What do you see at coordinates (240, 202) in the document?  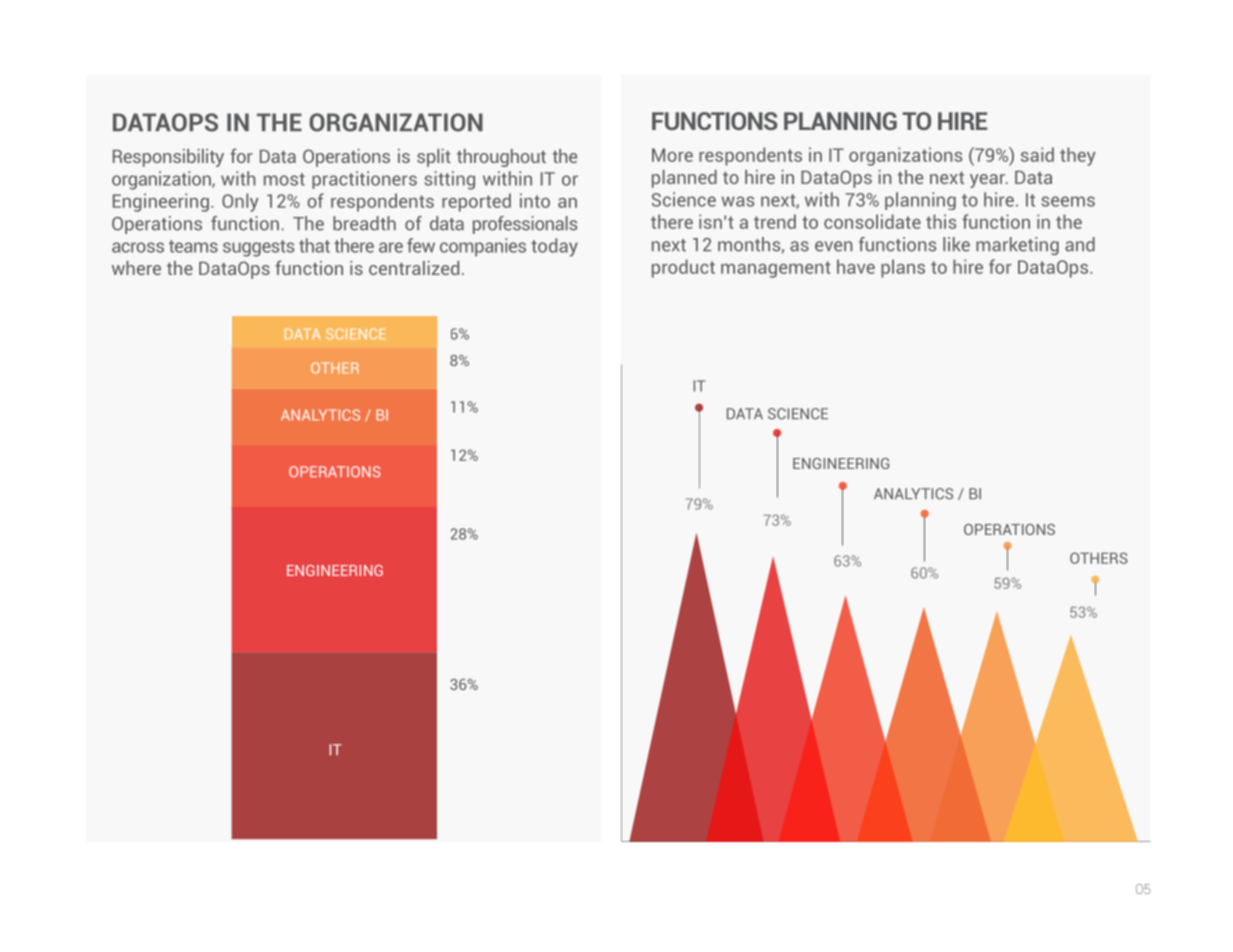 I see `Only` at bounding box center [240, 202].
